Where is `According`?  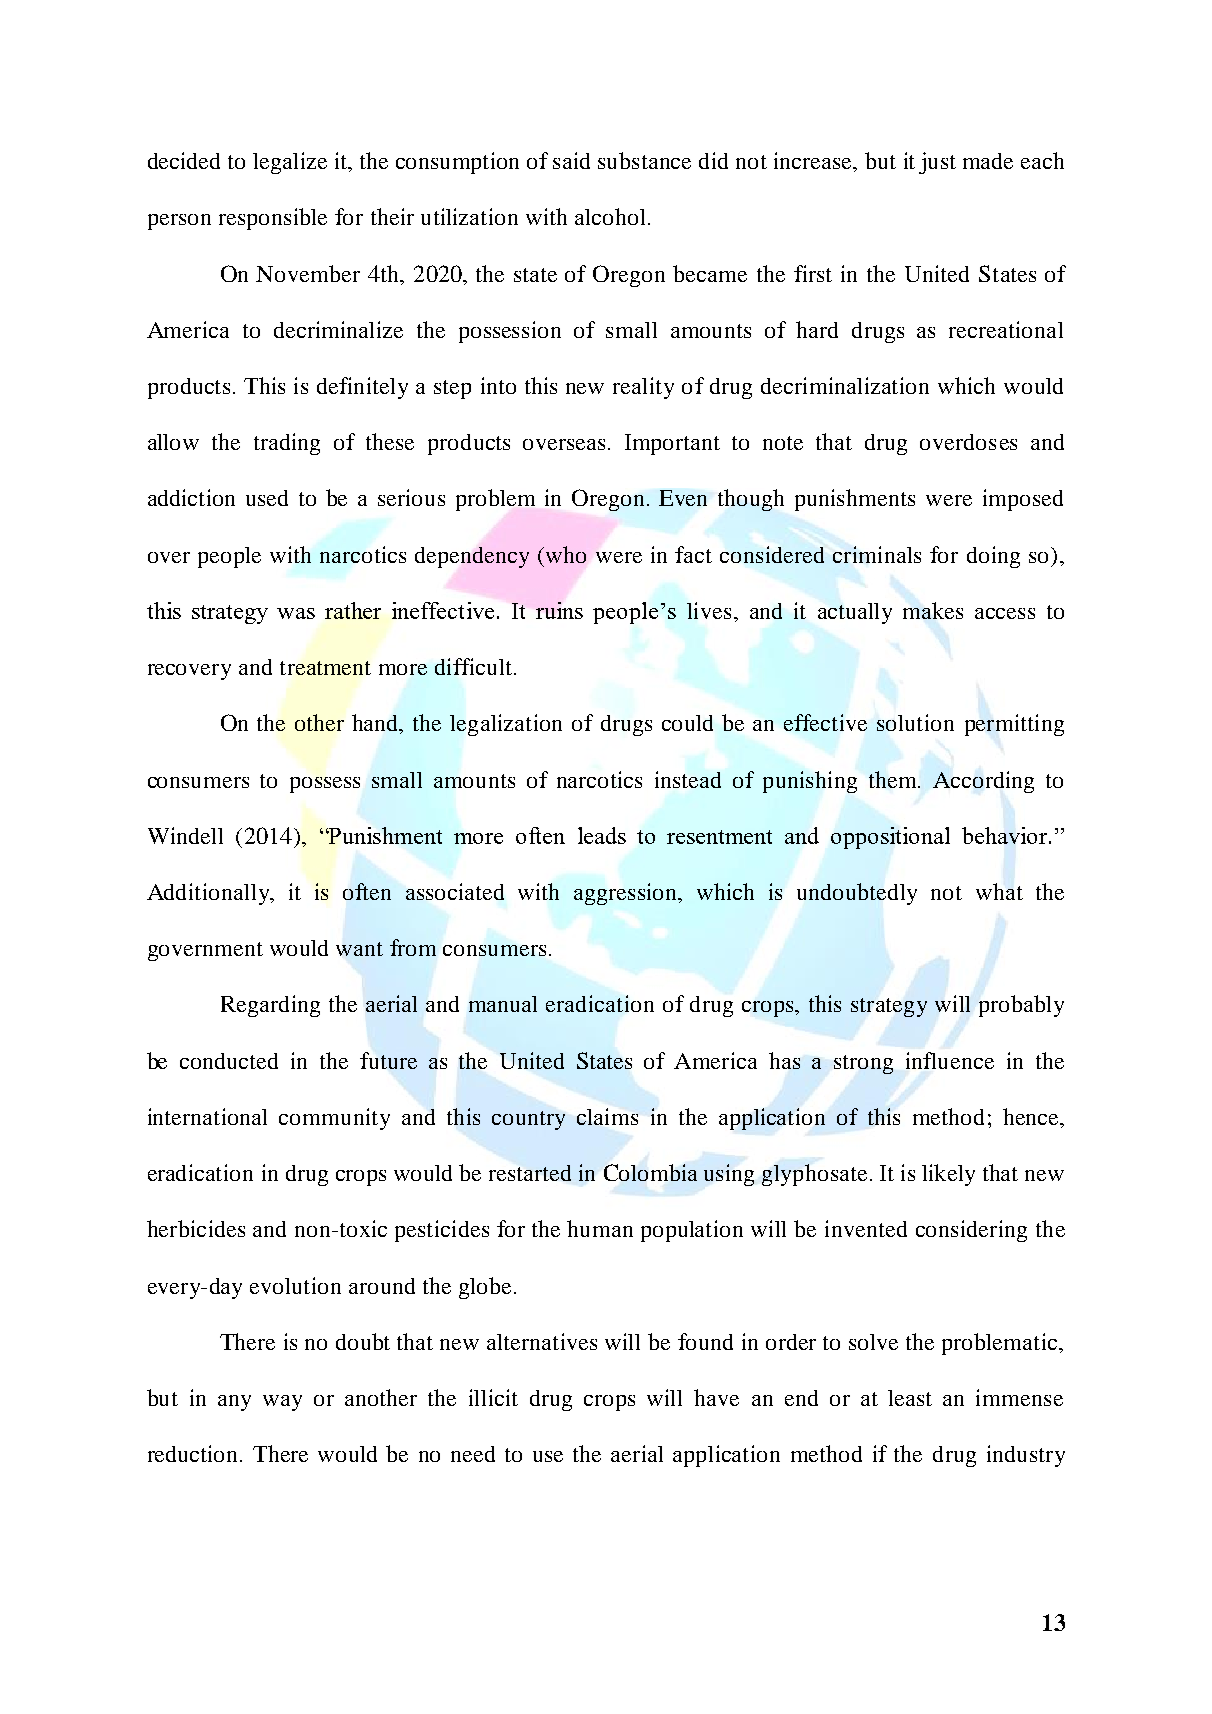 According is located at coordinates (983, 782).
